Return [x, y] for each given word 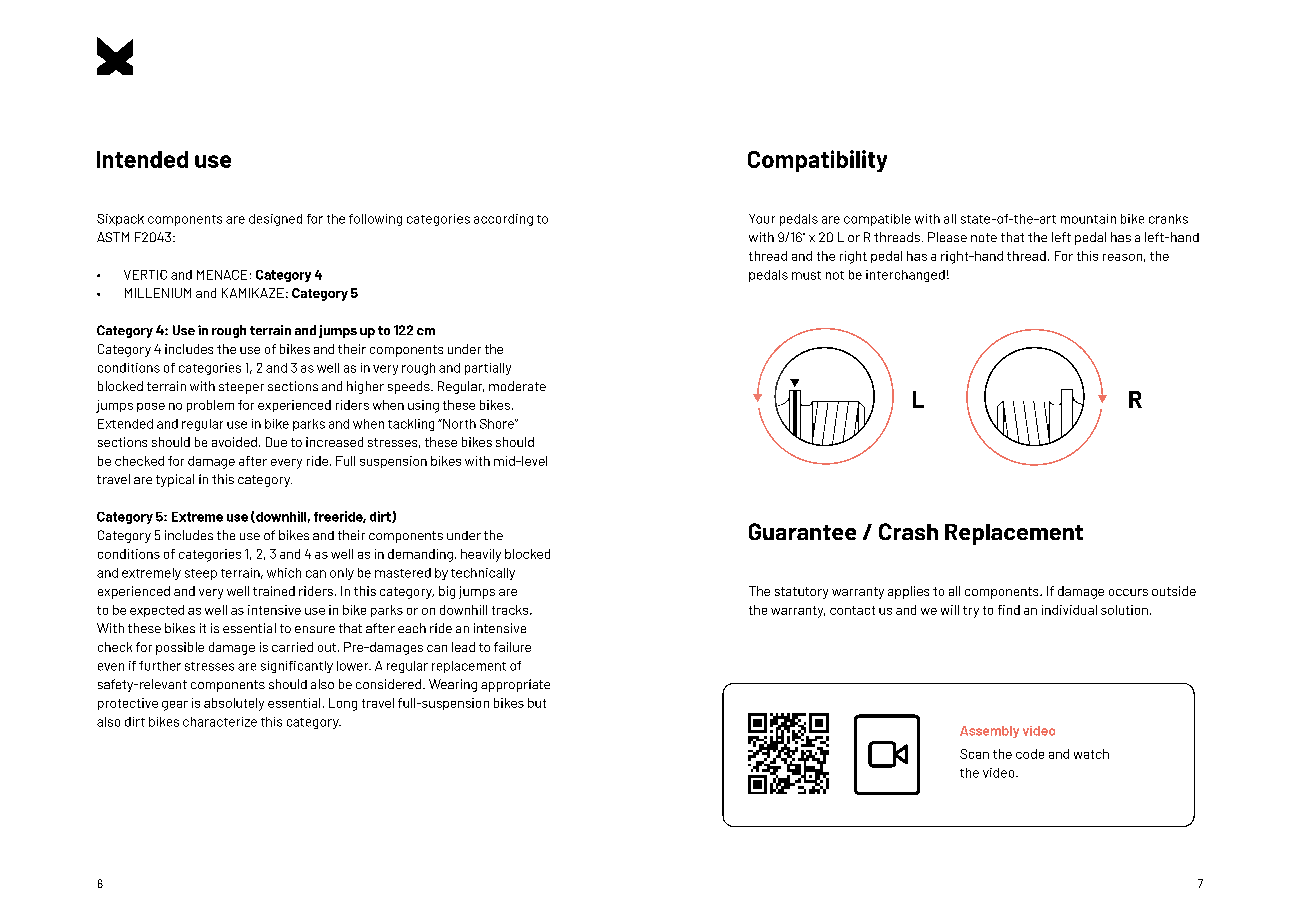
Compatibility [817, 161]
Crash [908, 531]
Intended [142, 159]
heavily [481, 555]
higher [365, 387]
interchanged [905, 276]
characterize [220, 722]
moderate [517, 386]
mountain [1088, 219]
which [284, 573]
